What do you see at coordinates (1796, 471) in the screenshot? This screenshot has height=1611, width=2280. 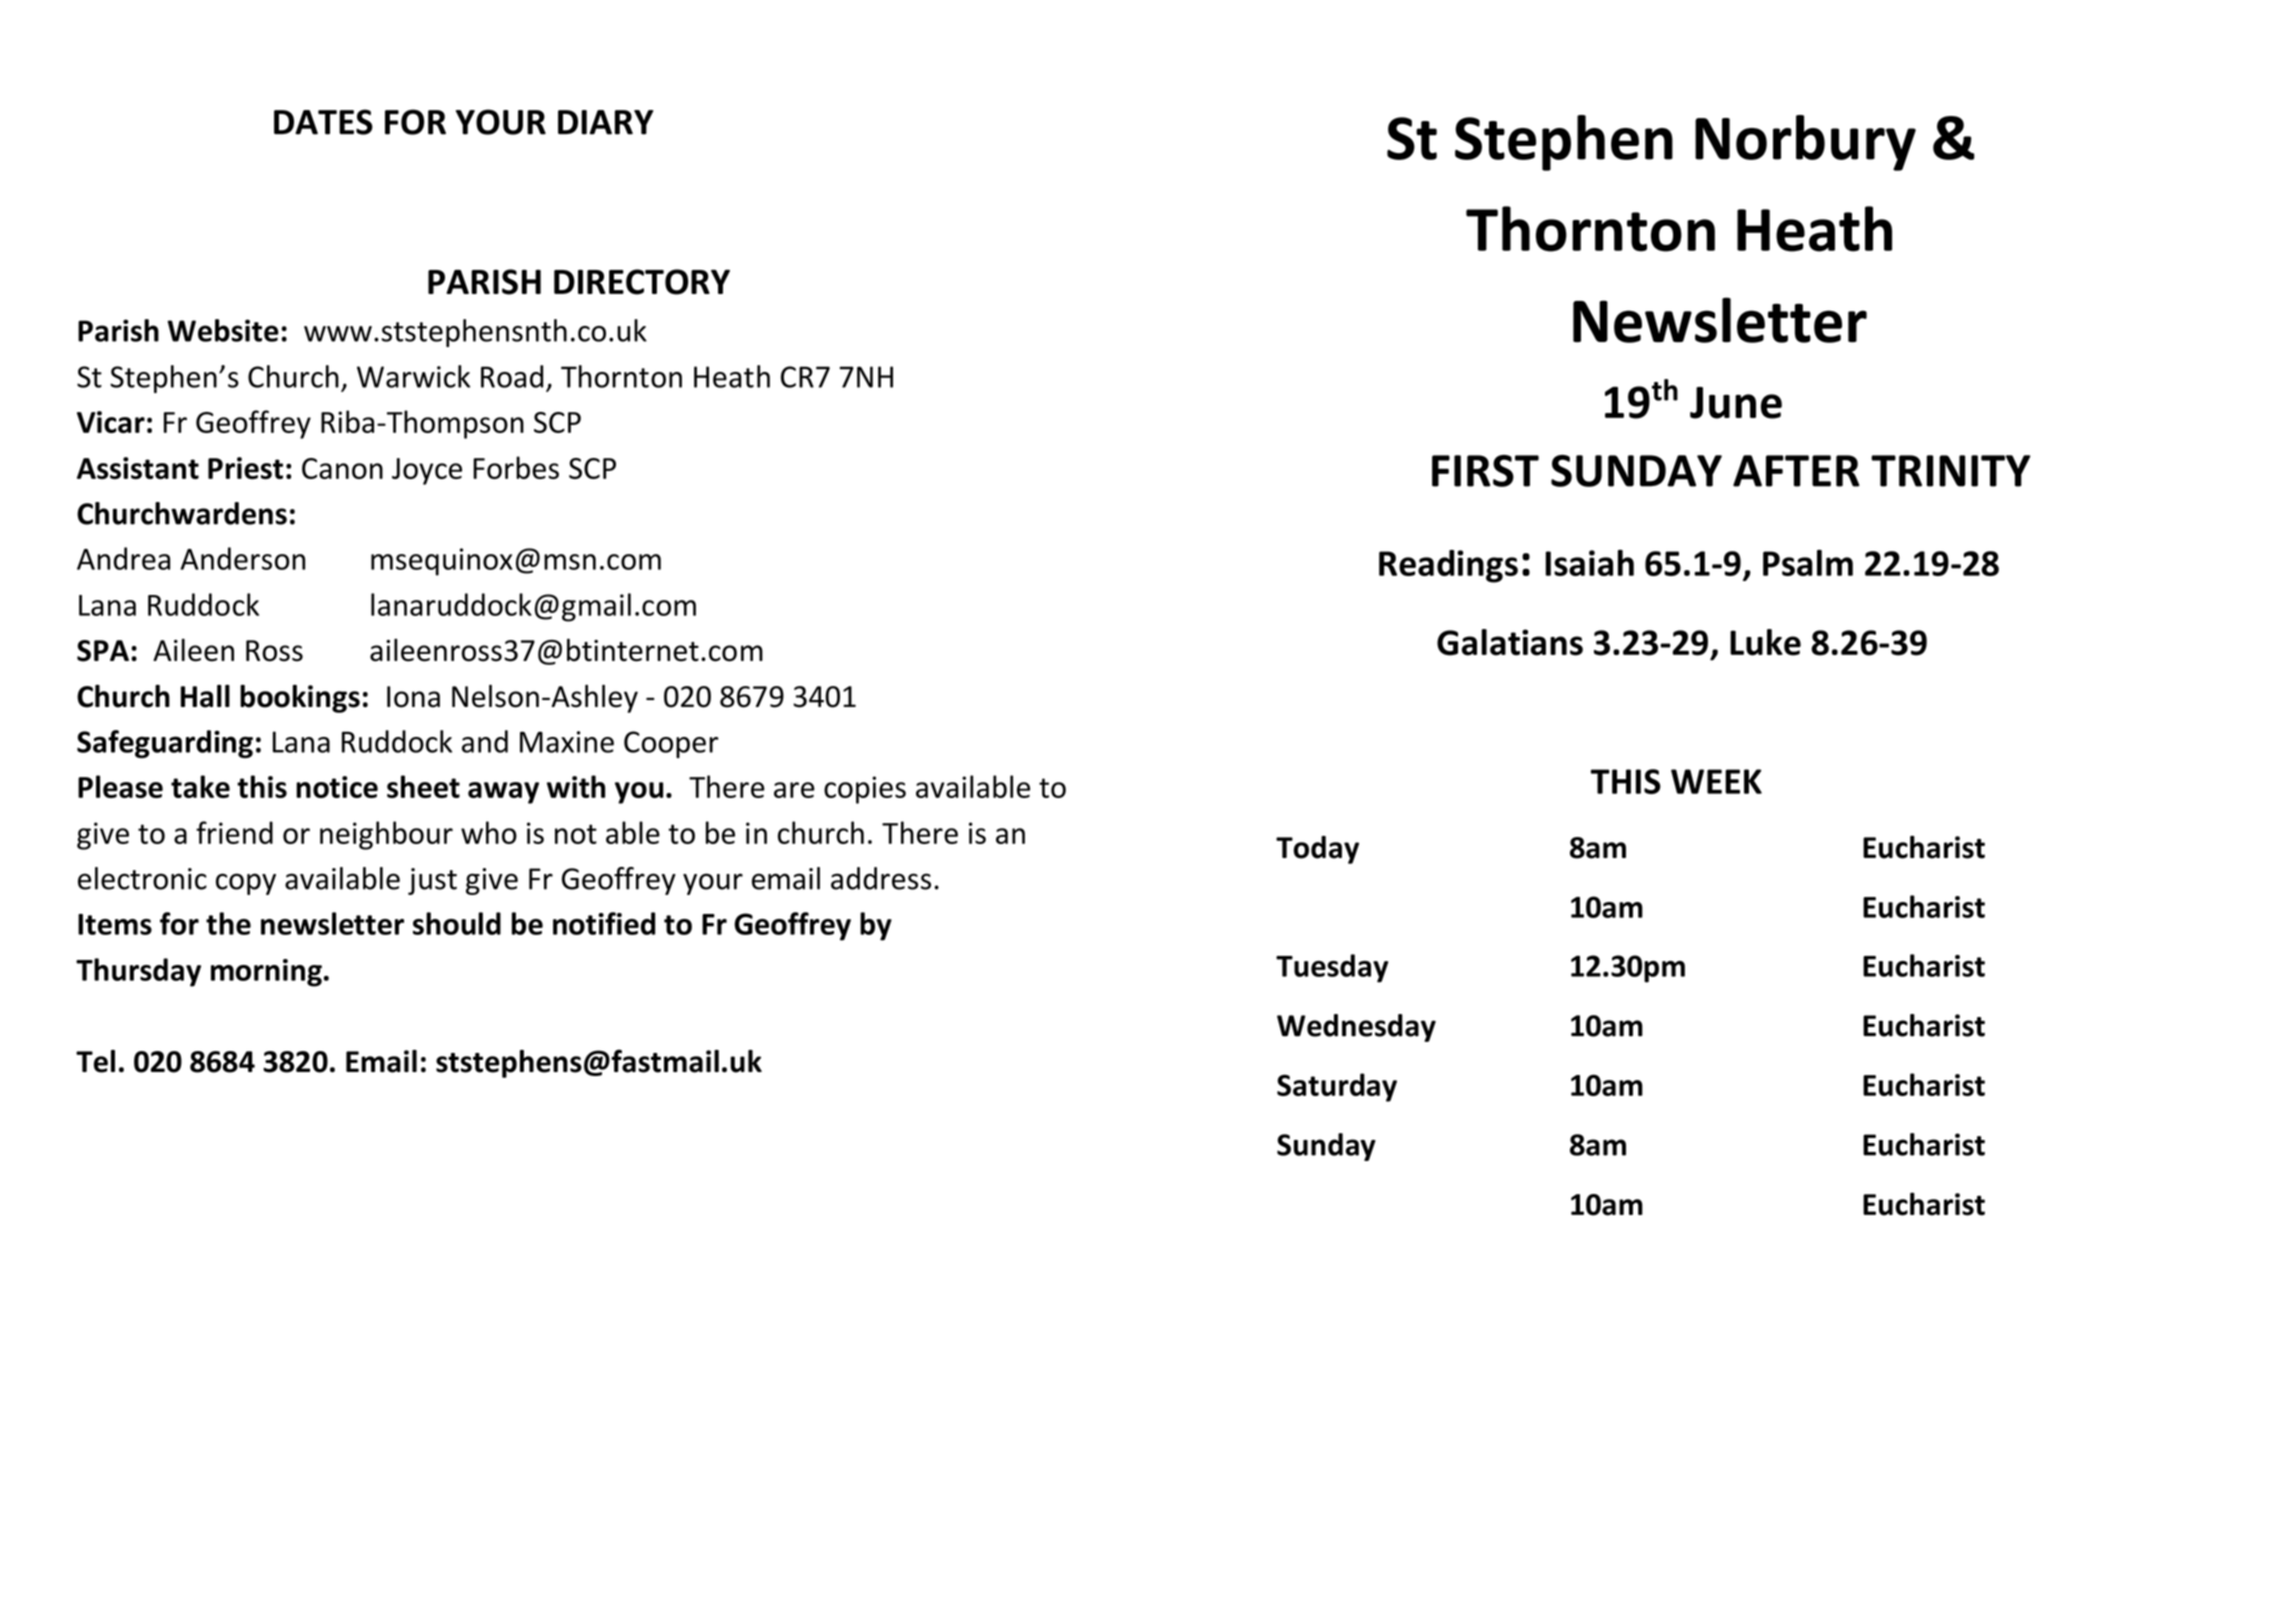 I see `AFTER` at bounding box center [1796, 471].
